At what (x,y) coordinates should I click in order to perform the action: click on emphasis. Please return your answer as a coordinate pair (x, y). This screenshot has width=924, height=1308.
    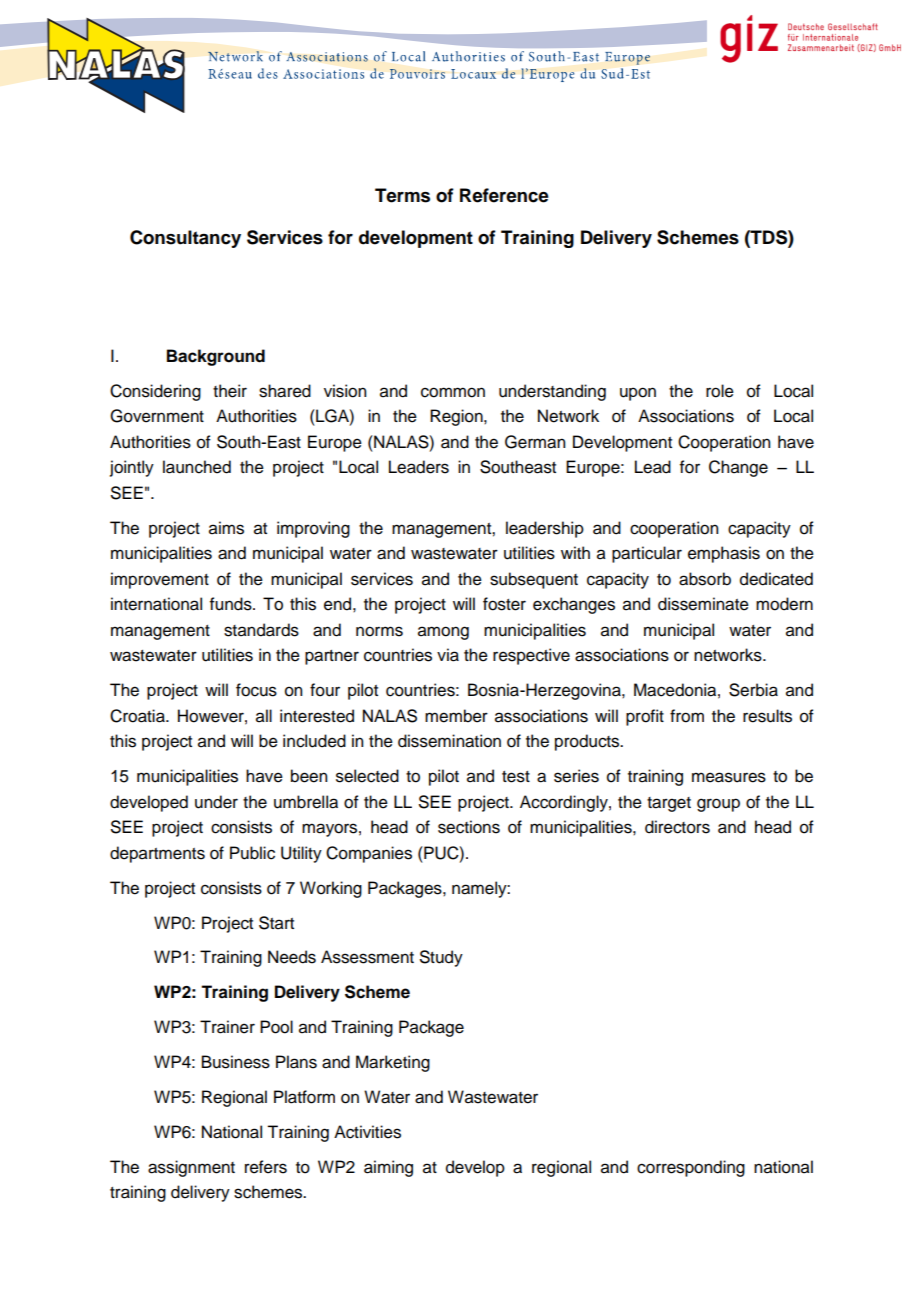
    Looking at the image, I should click on (724, 554).
